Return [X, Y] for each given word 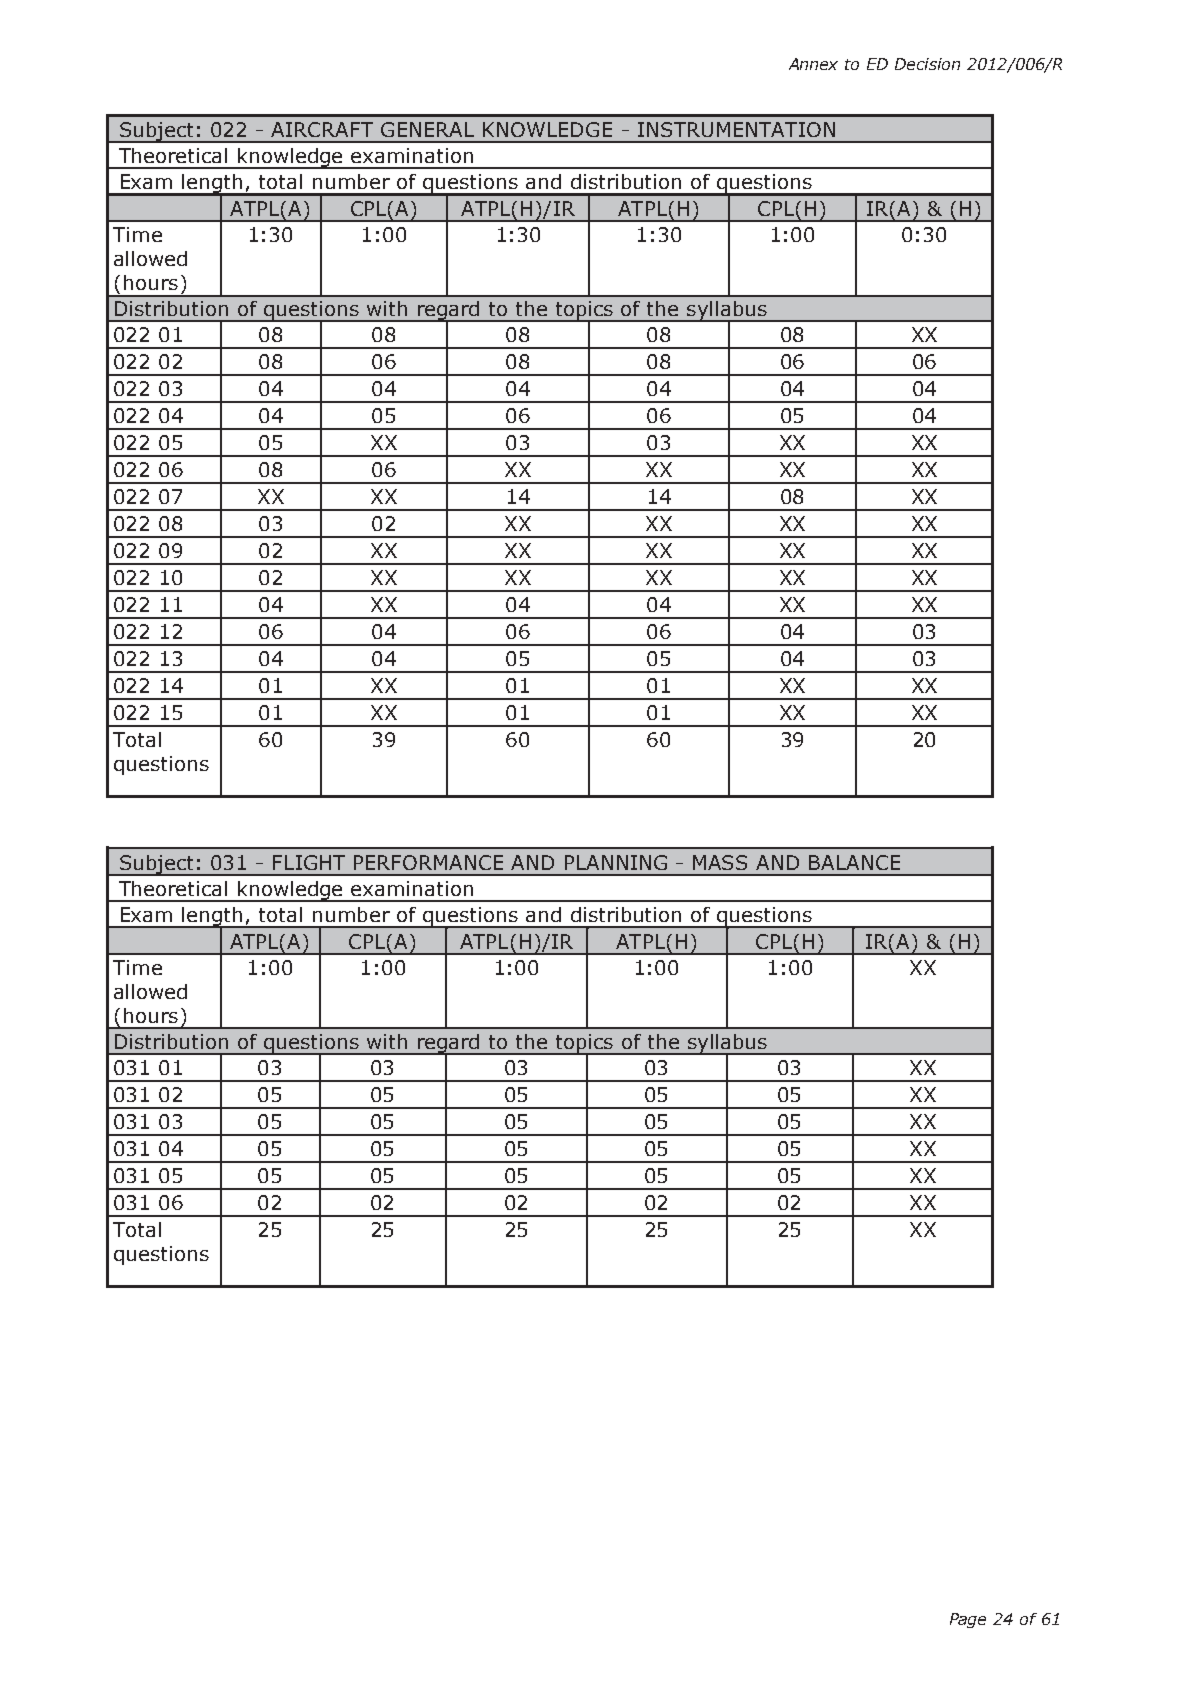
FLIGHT [309, 862]
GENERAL [427, 129]
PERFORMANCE [428, 862]
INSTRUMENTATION [736, 129]
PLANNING [616, 862]
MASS [720, 862]
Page [968, 1620]
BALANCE [854, 862]
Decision [927, 64]
